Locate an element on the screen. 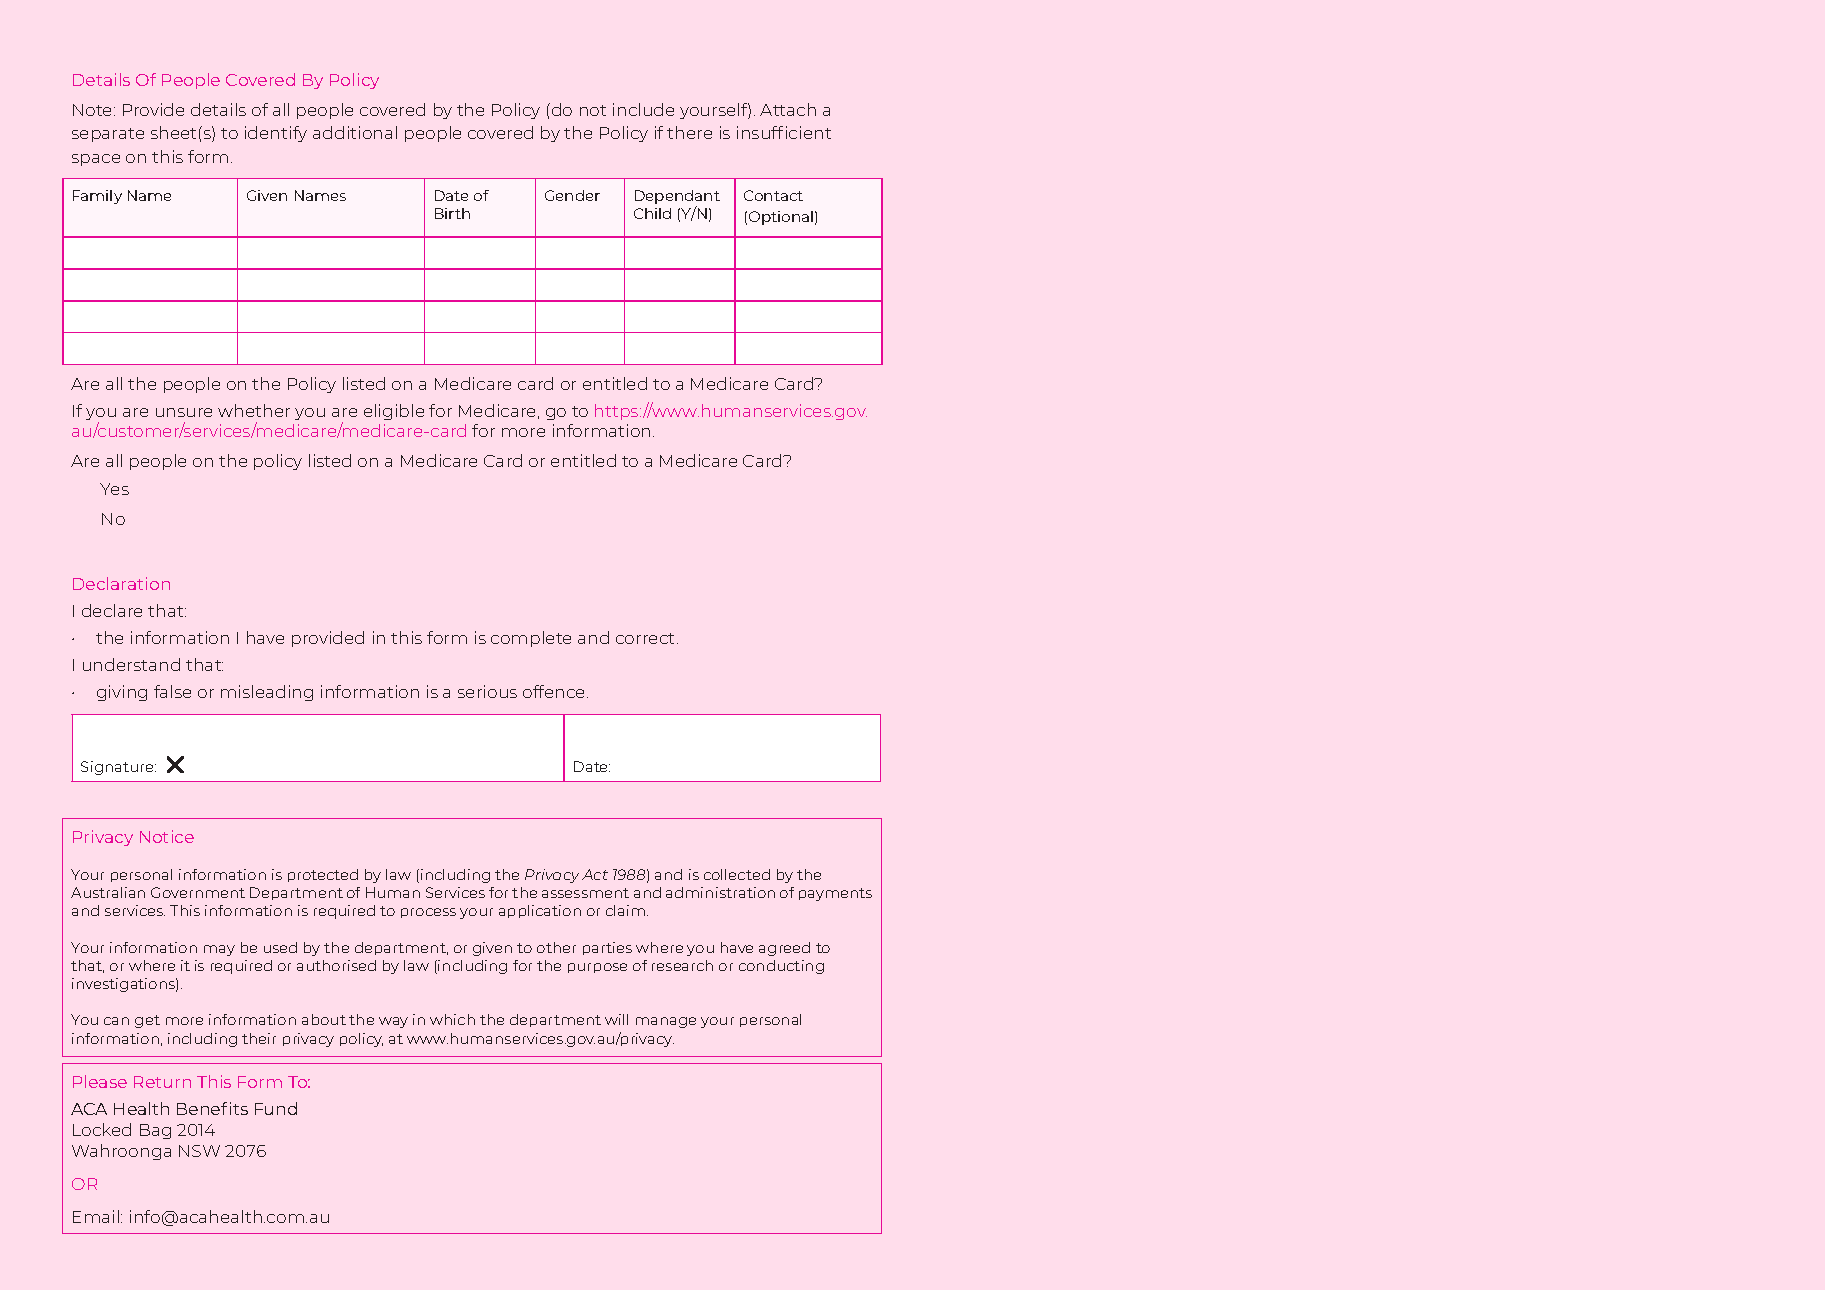 The width and height of the screenshot is (1825, 1290). Fund is located at coordinates (276, 1108).
